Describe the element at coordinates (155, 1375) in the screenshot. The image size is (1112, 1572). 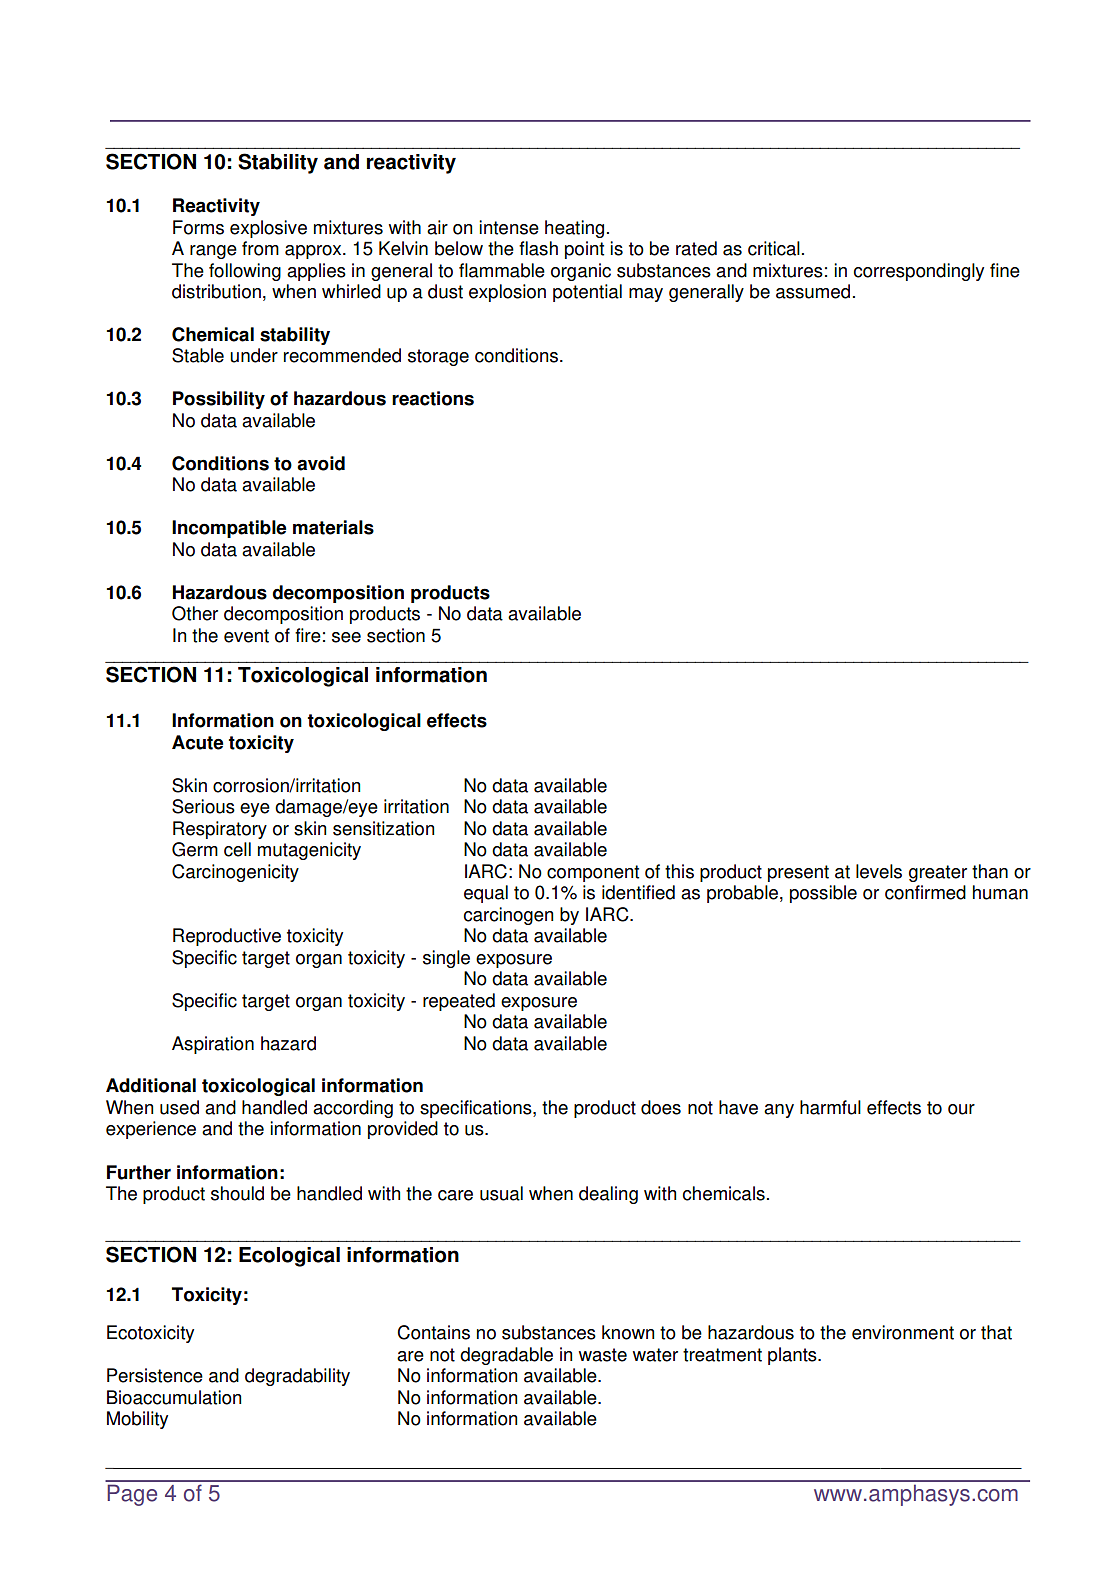
I see `Persistence` at that location.
